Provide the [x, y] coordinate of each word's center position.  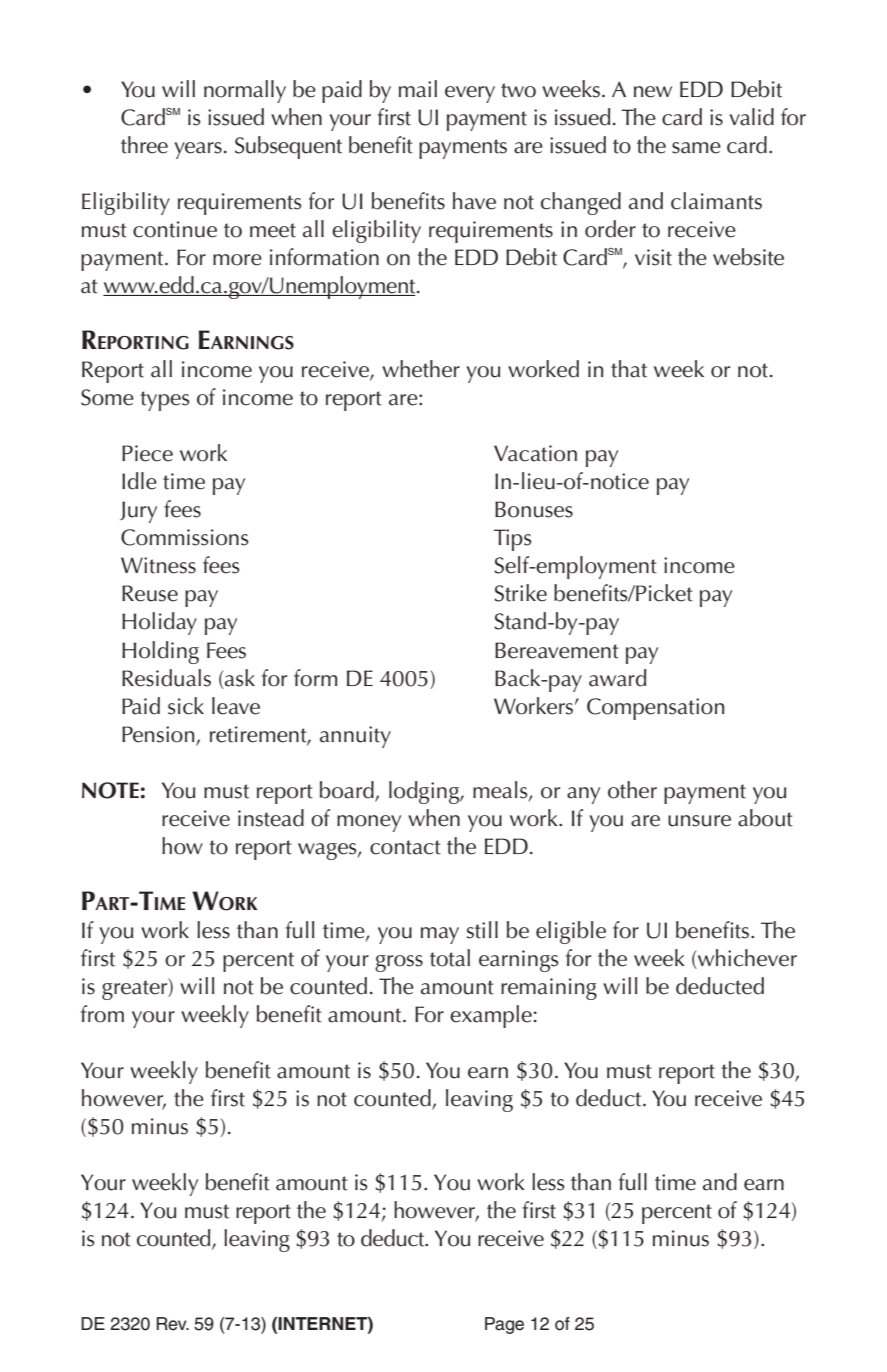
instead [271, 818]
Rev [173, 1324]
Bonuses [534, 509]
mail [418, 89]
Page [504, 1325]
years [198, 150]
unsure [699, 821]
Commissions [185, 537]
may [440, 935]
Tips [513, 540]
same [696, 148]
